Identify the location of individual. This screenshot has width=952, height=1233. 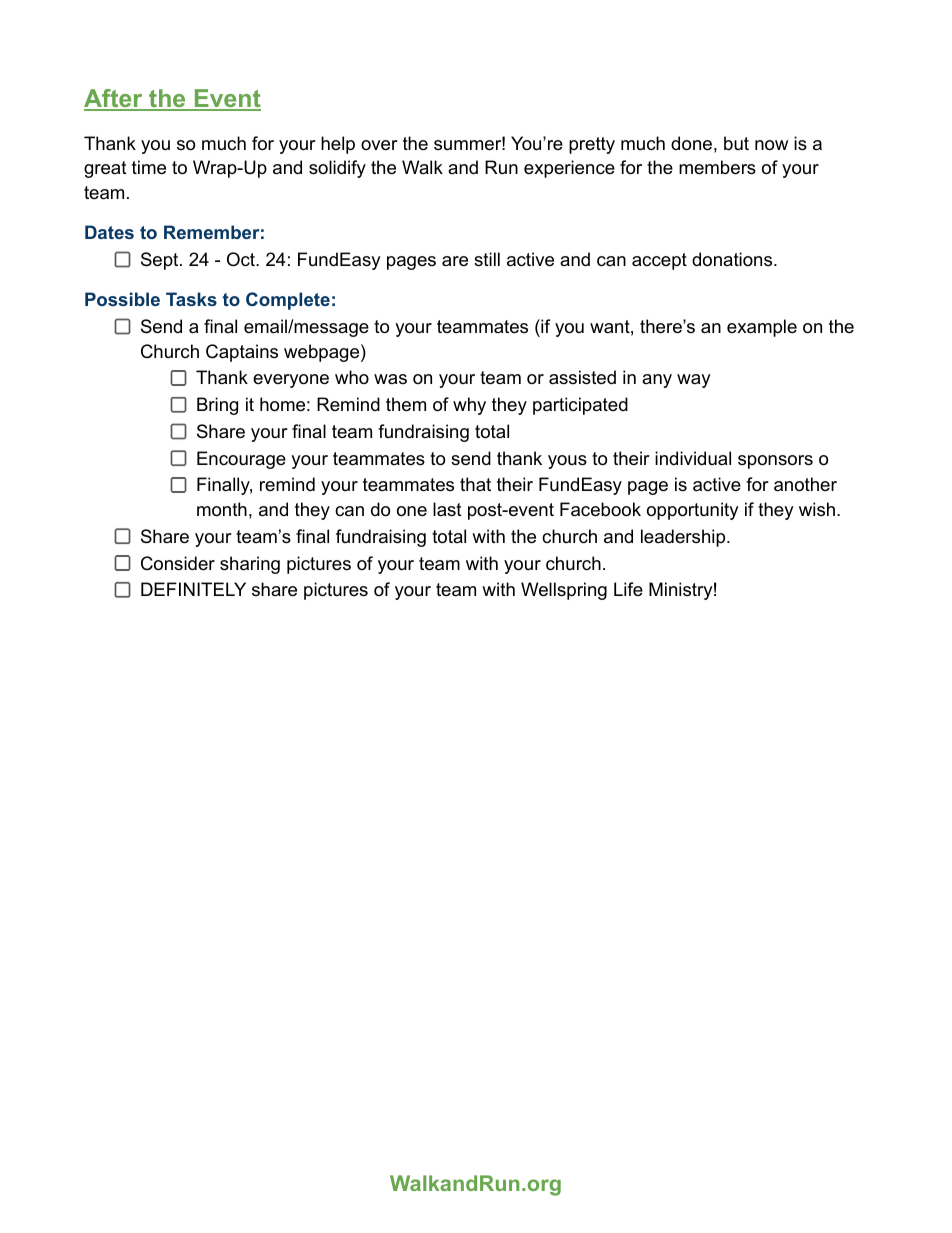
(693, 458).
